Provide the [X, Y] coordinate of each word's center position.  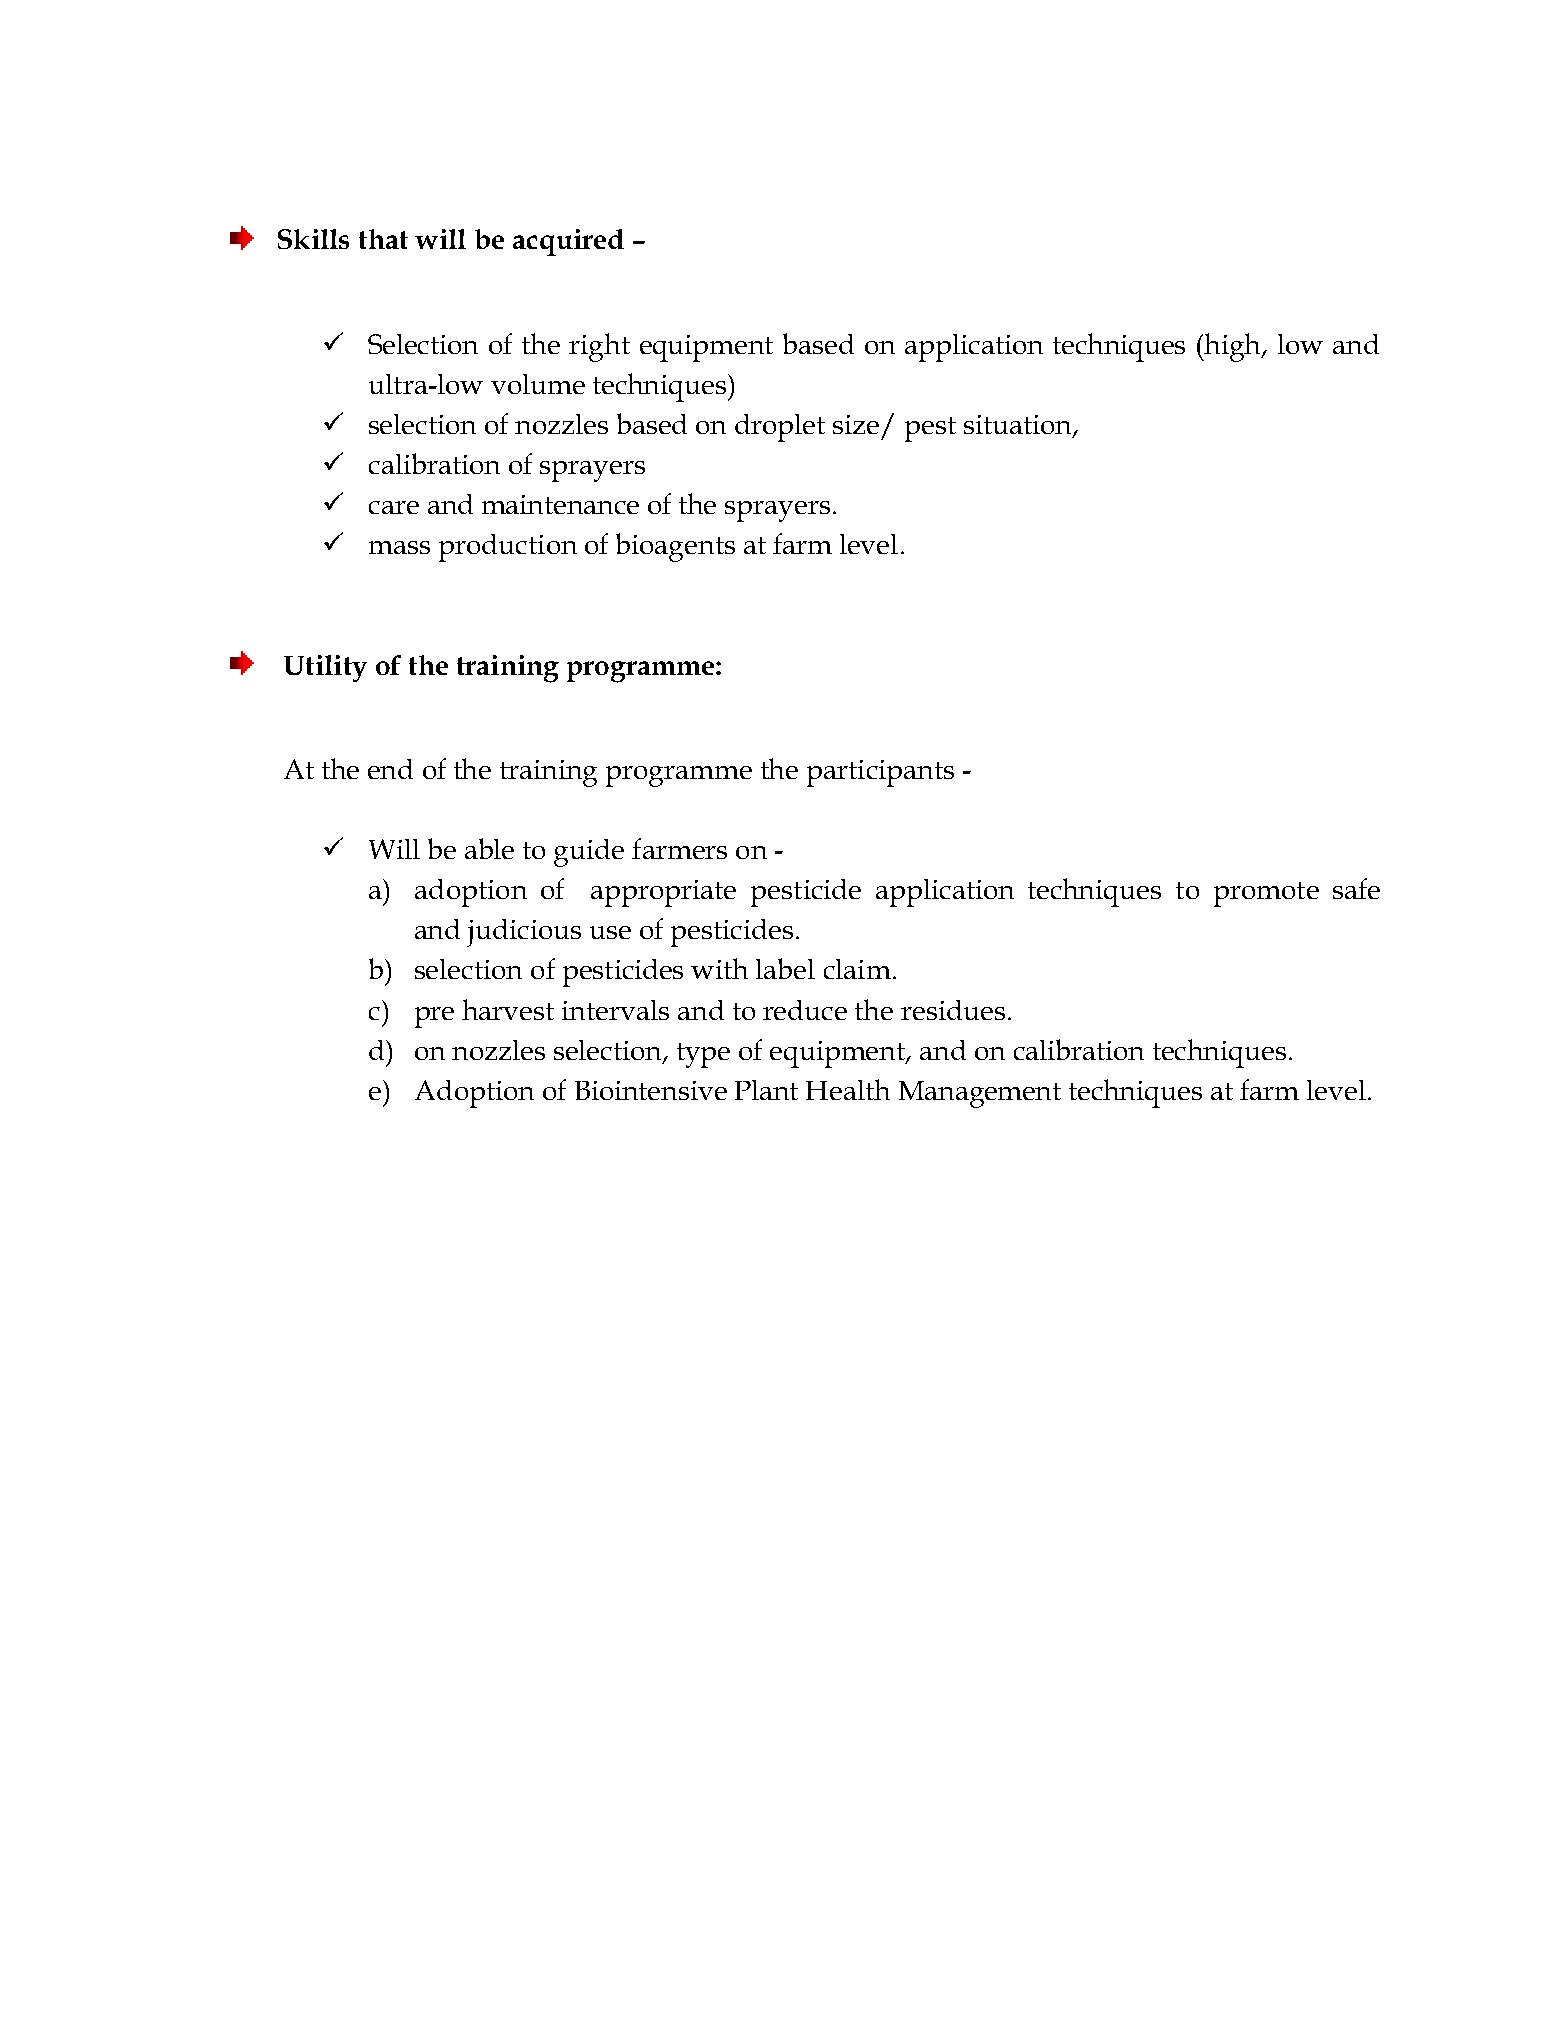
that [383, 239]
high [1233, 347]
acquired [568, 242]
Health [848, 1089]
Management [980, 1094]
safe [1356, 888]
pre [434, 1017]
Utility [325, 668]
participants [880, 773]
